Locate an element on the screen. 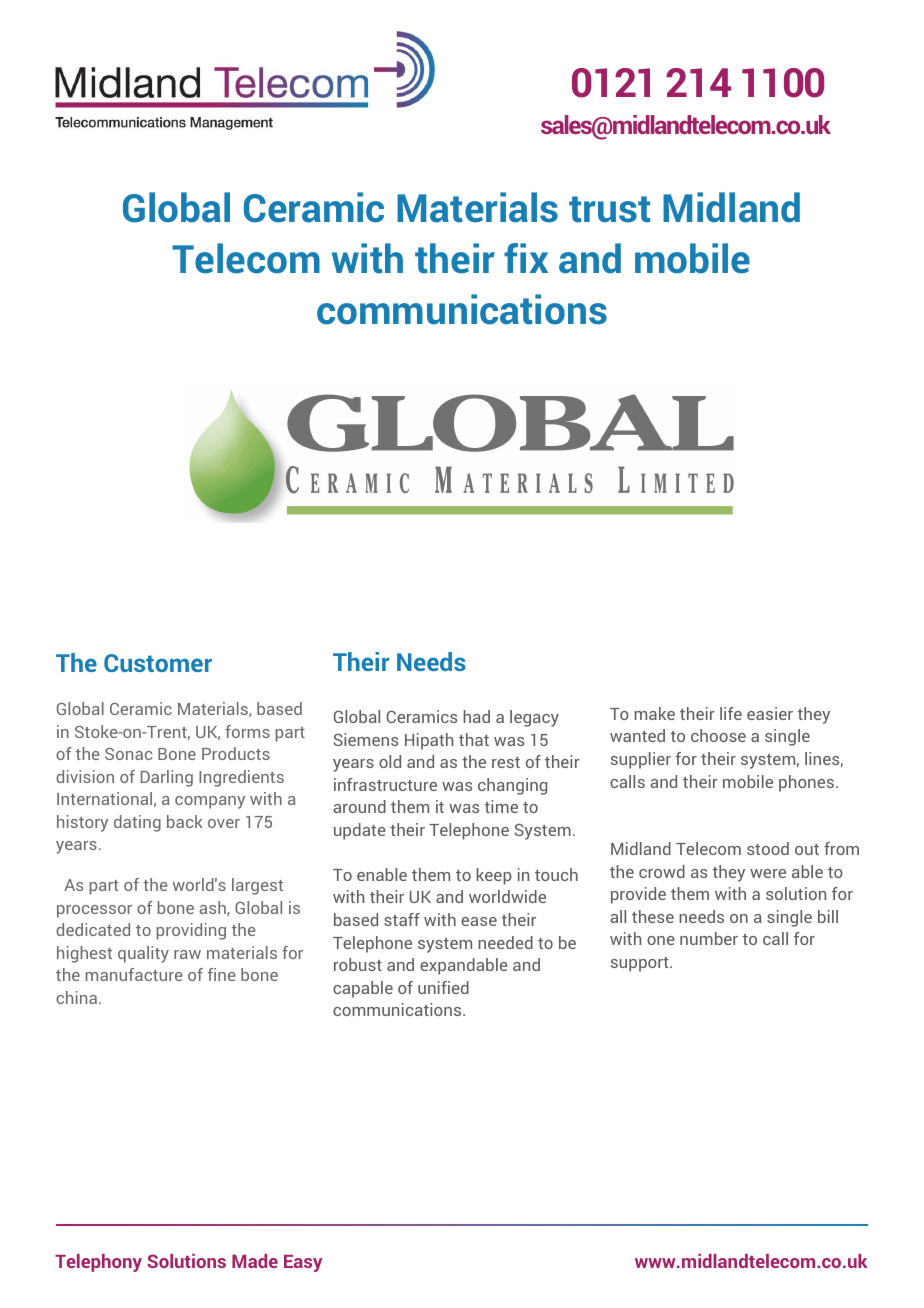 Image resolution: width=924 pixels, height=1308 pixels. choose is located at coordinates (718, 735).
